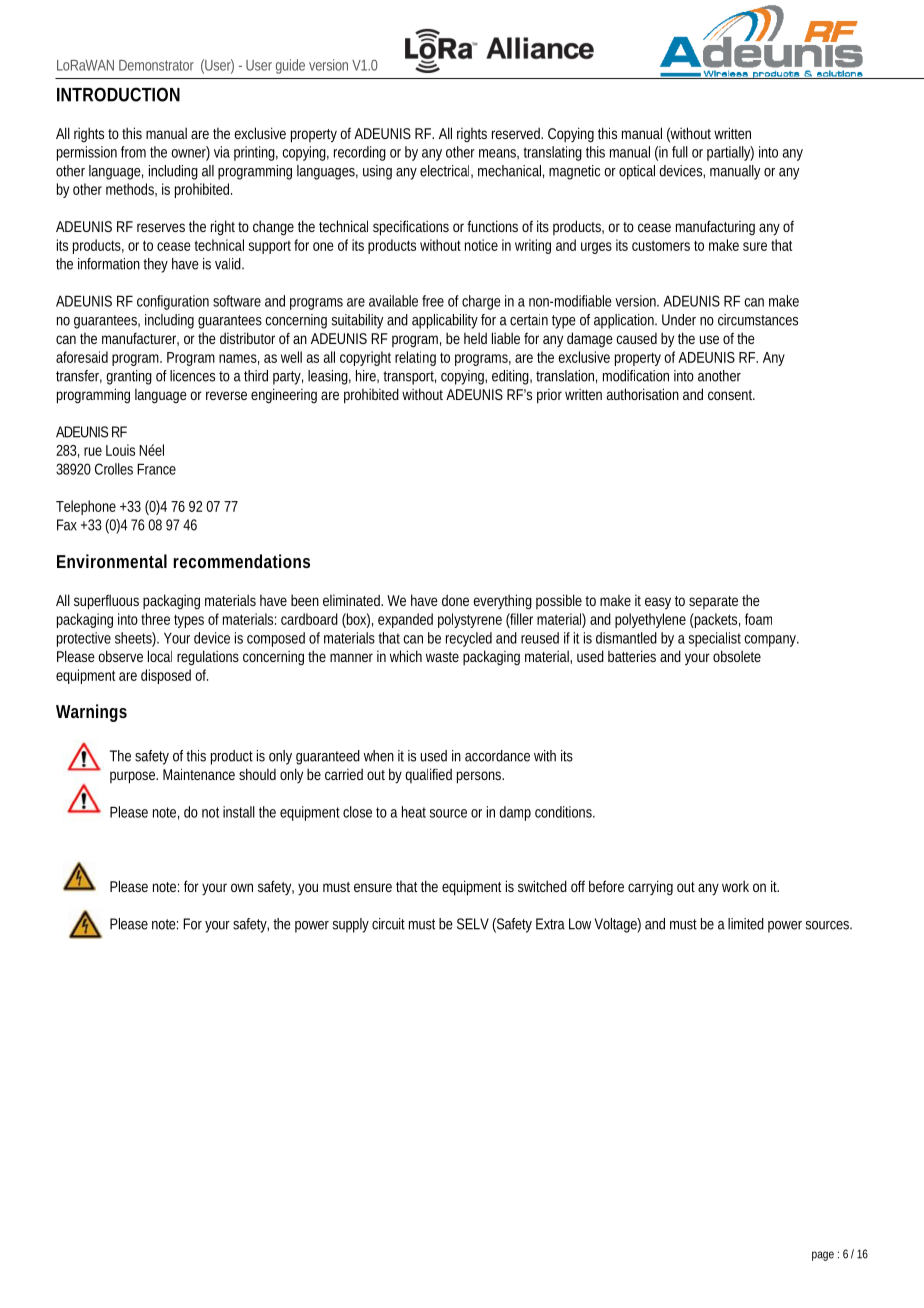 This image has height=1308, width=924. I want to click on full, so click(680, 152).
